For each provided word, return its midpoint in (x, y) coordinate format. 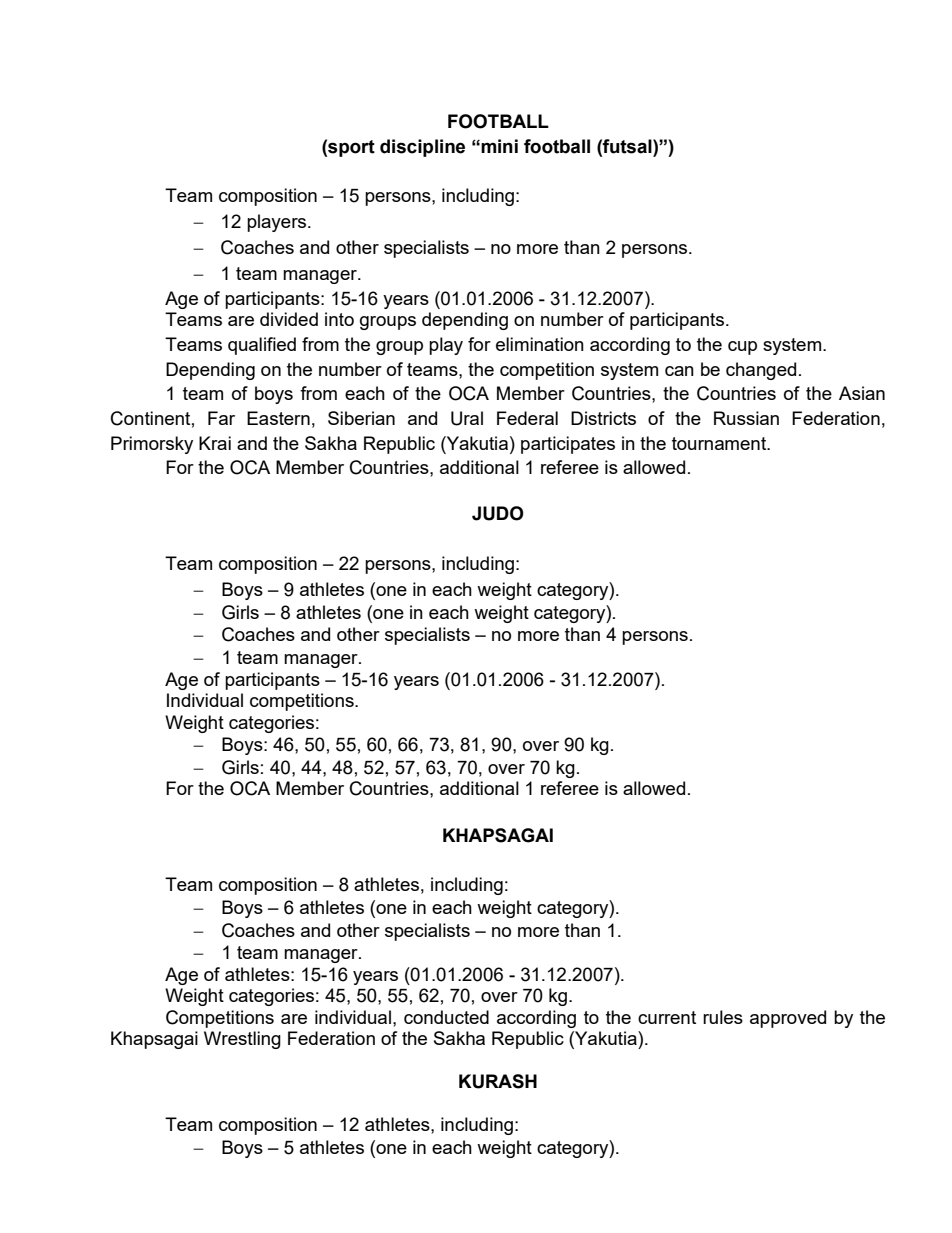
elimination (540, 344)
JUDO (498, 513)
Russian (746, 418)
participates (568, 445)
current (667, 1017)
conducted (446, 1017)
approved (788, 1019)
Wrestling (242, 1040)
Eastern (278, 418)
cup (742, 348)
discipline (422, 148)
